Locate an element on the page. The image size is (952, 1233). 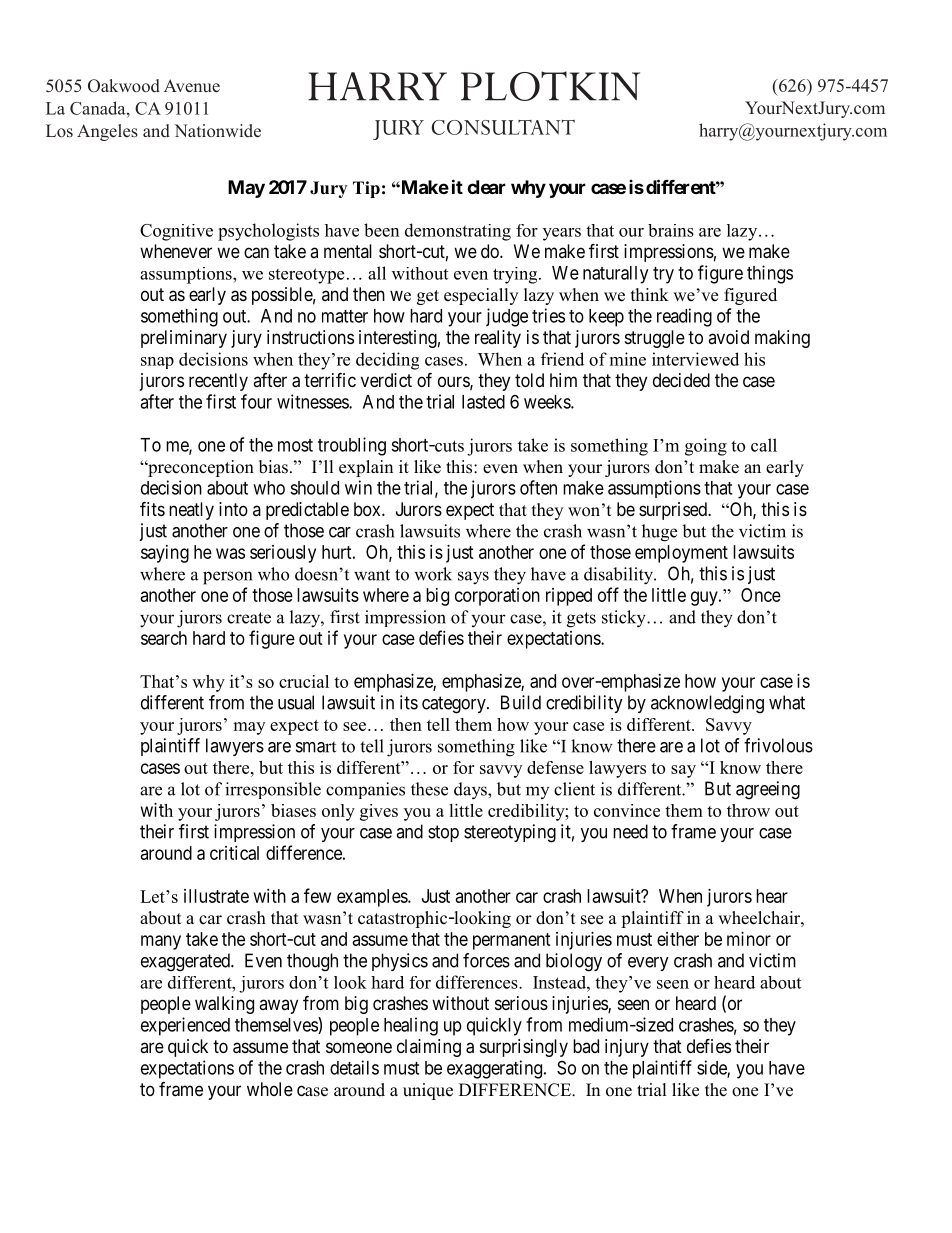
PLOTKIN is located at coordinates (550, 86).
